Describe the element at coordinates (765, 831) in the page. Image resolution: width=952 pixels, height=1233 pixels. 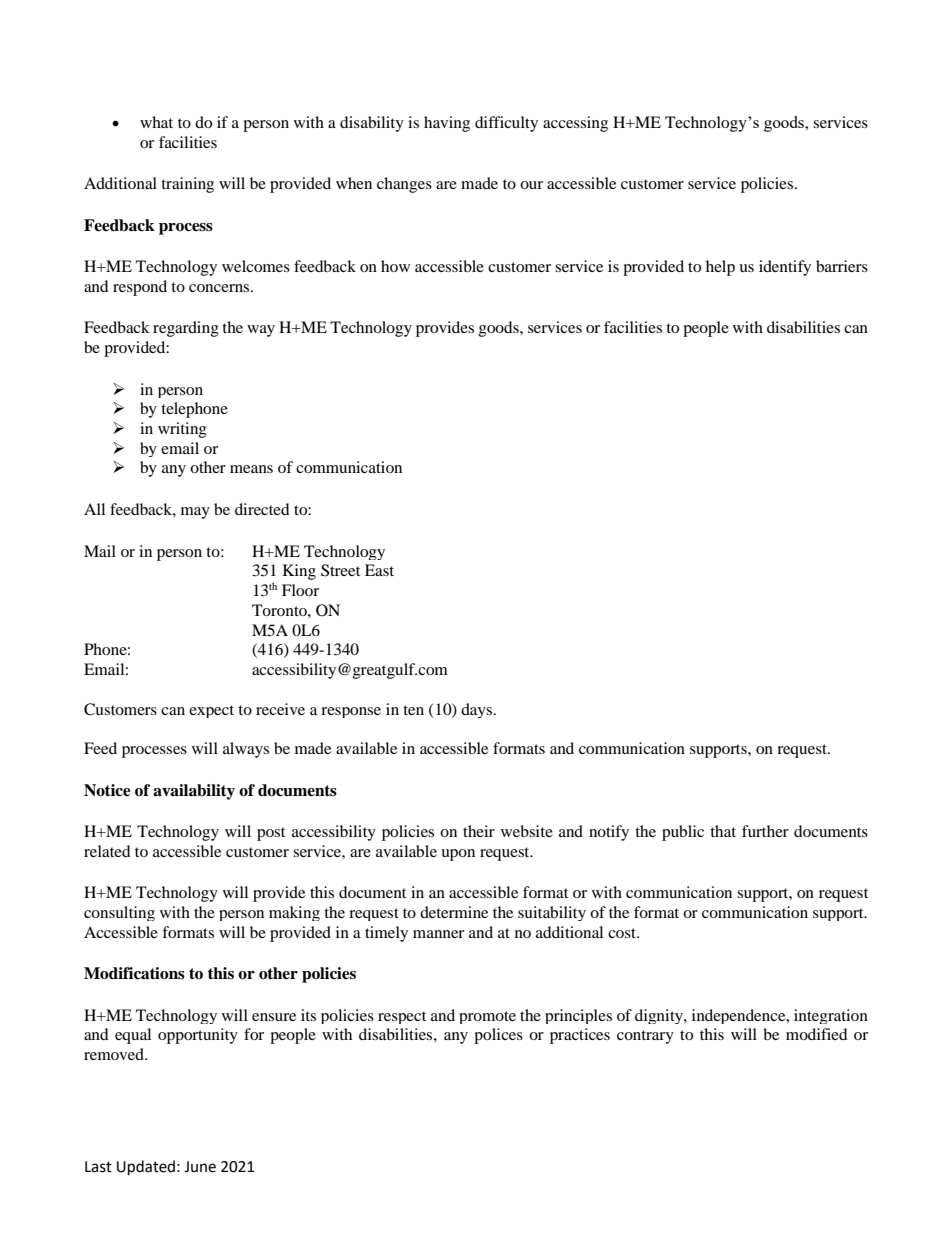
I see `further` at that location.
